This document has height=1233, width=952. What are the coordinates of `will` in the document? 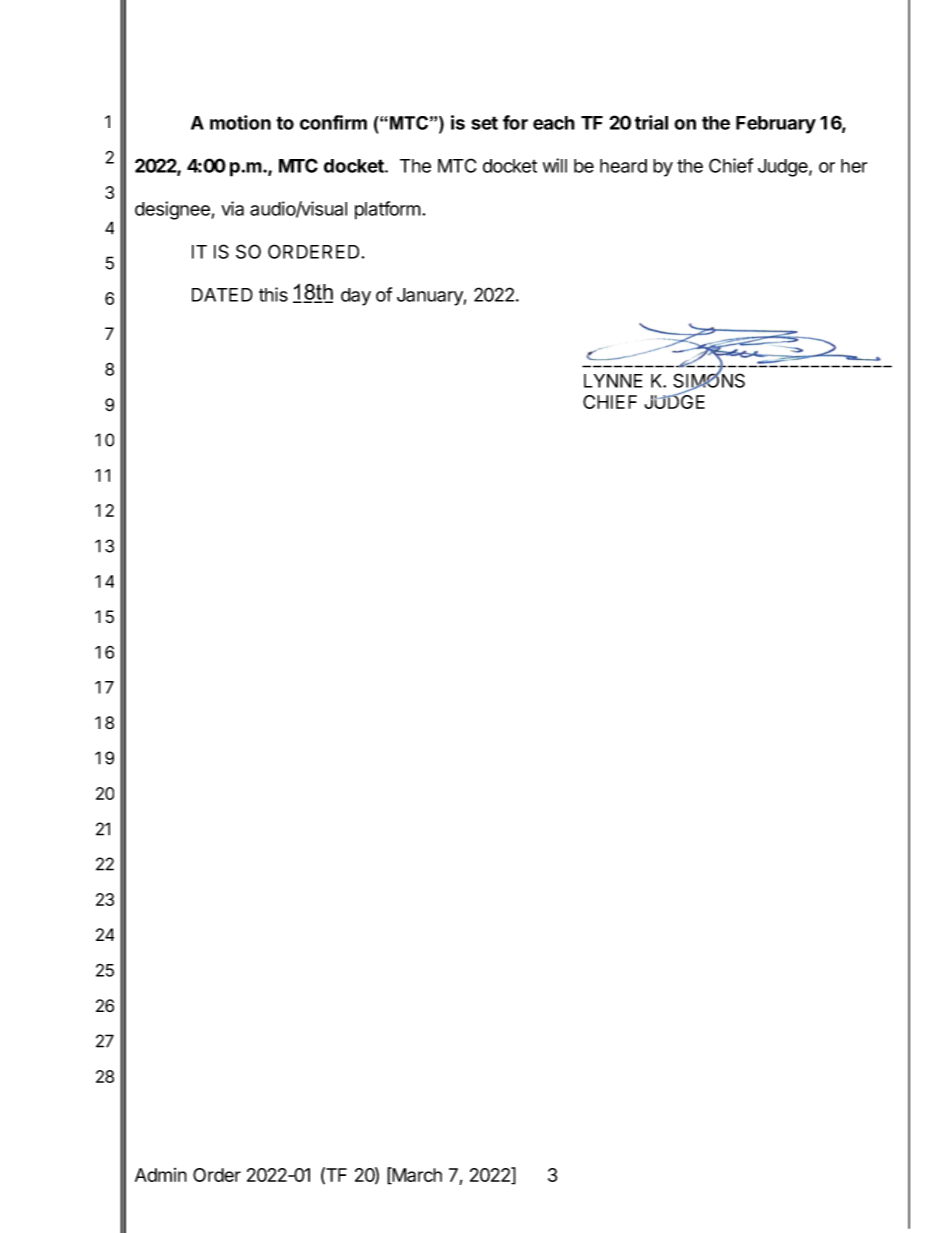 It's located at (555, 165).
